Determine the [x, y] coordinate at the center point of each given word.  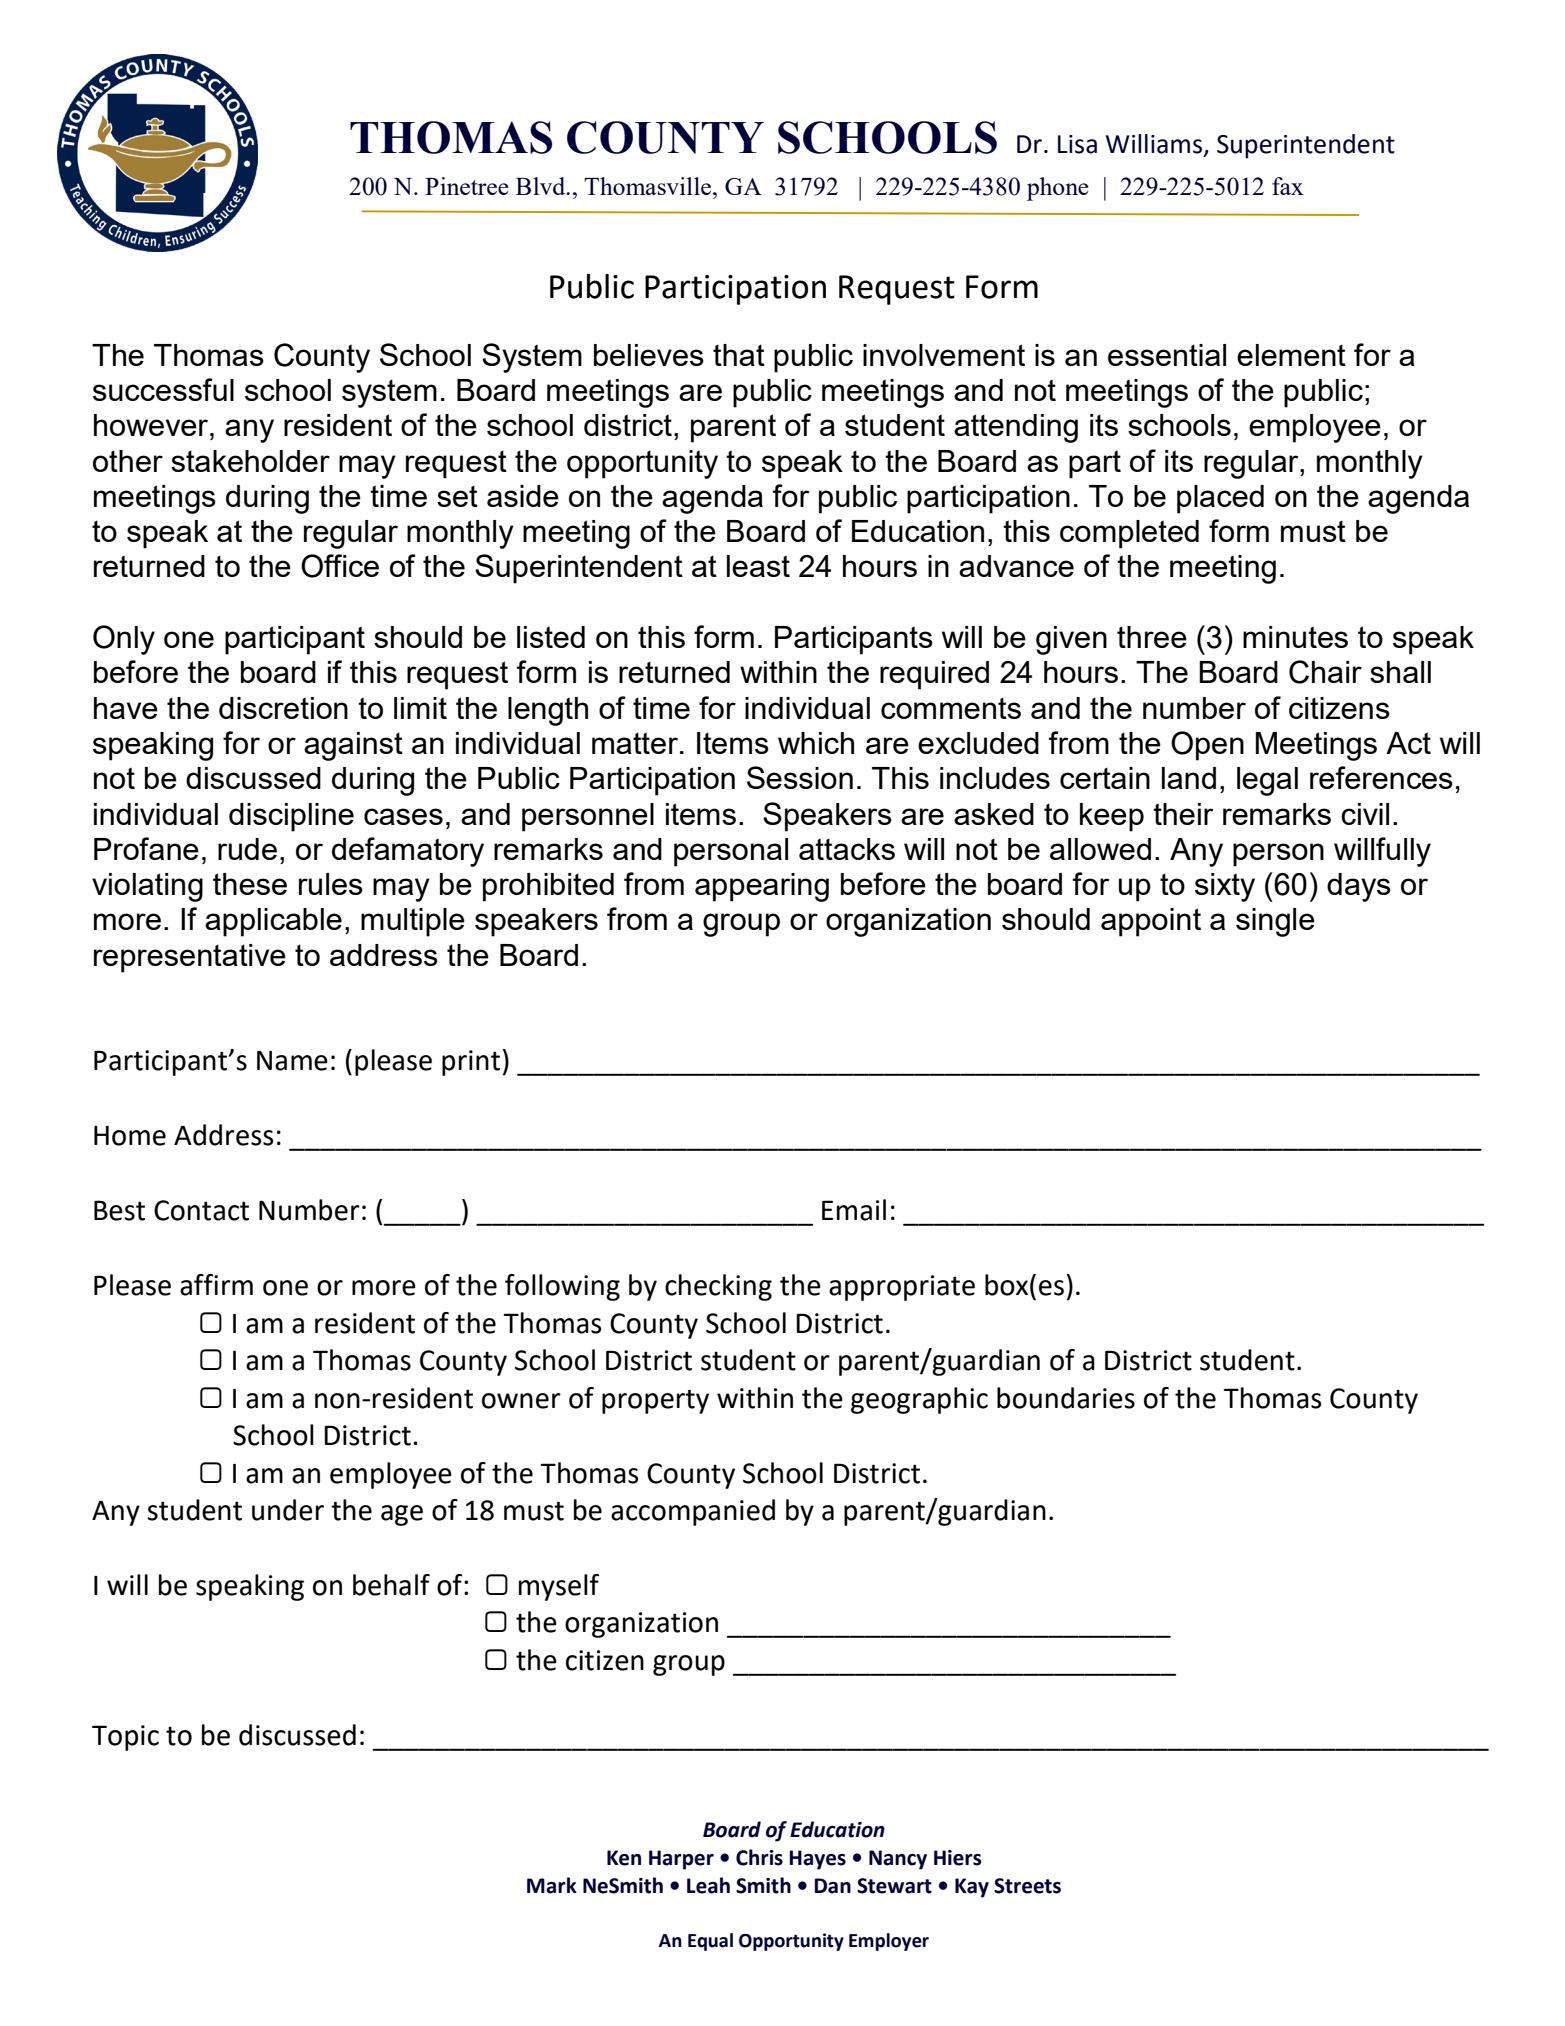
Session [800, 777]
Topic [125, 1738]
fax [1288, 186]
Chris [759, 1857]
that [739, 355]
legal [1267, 781]
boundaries [1066, 1398]
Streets [1027, 1886]
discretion [283, 708]
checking [718, 1287]
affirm [216, 1285]
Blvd [542, 186]
